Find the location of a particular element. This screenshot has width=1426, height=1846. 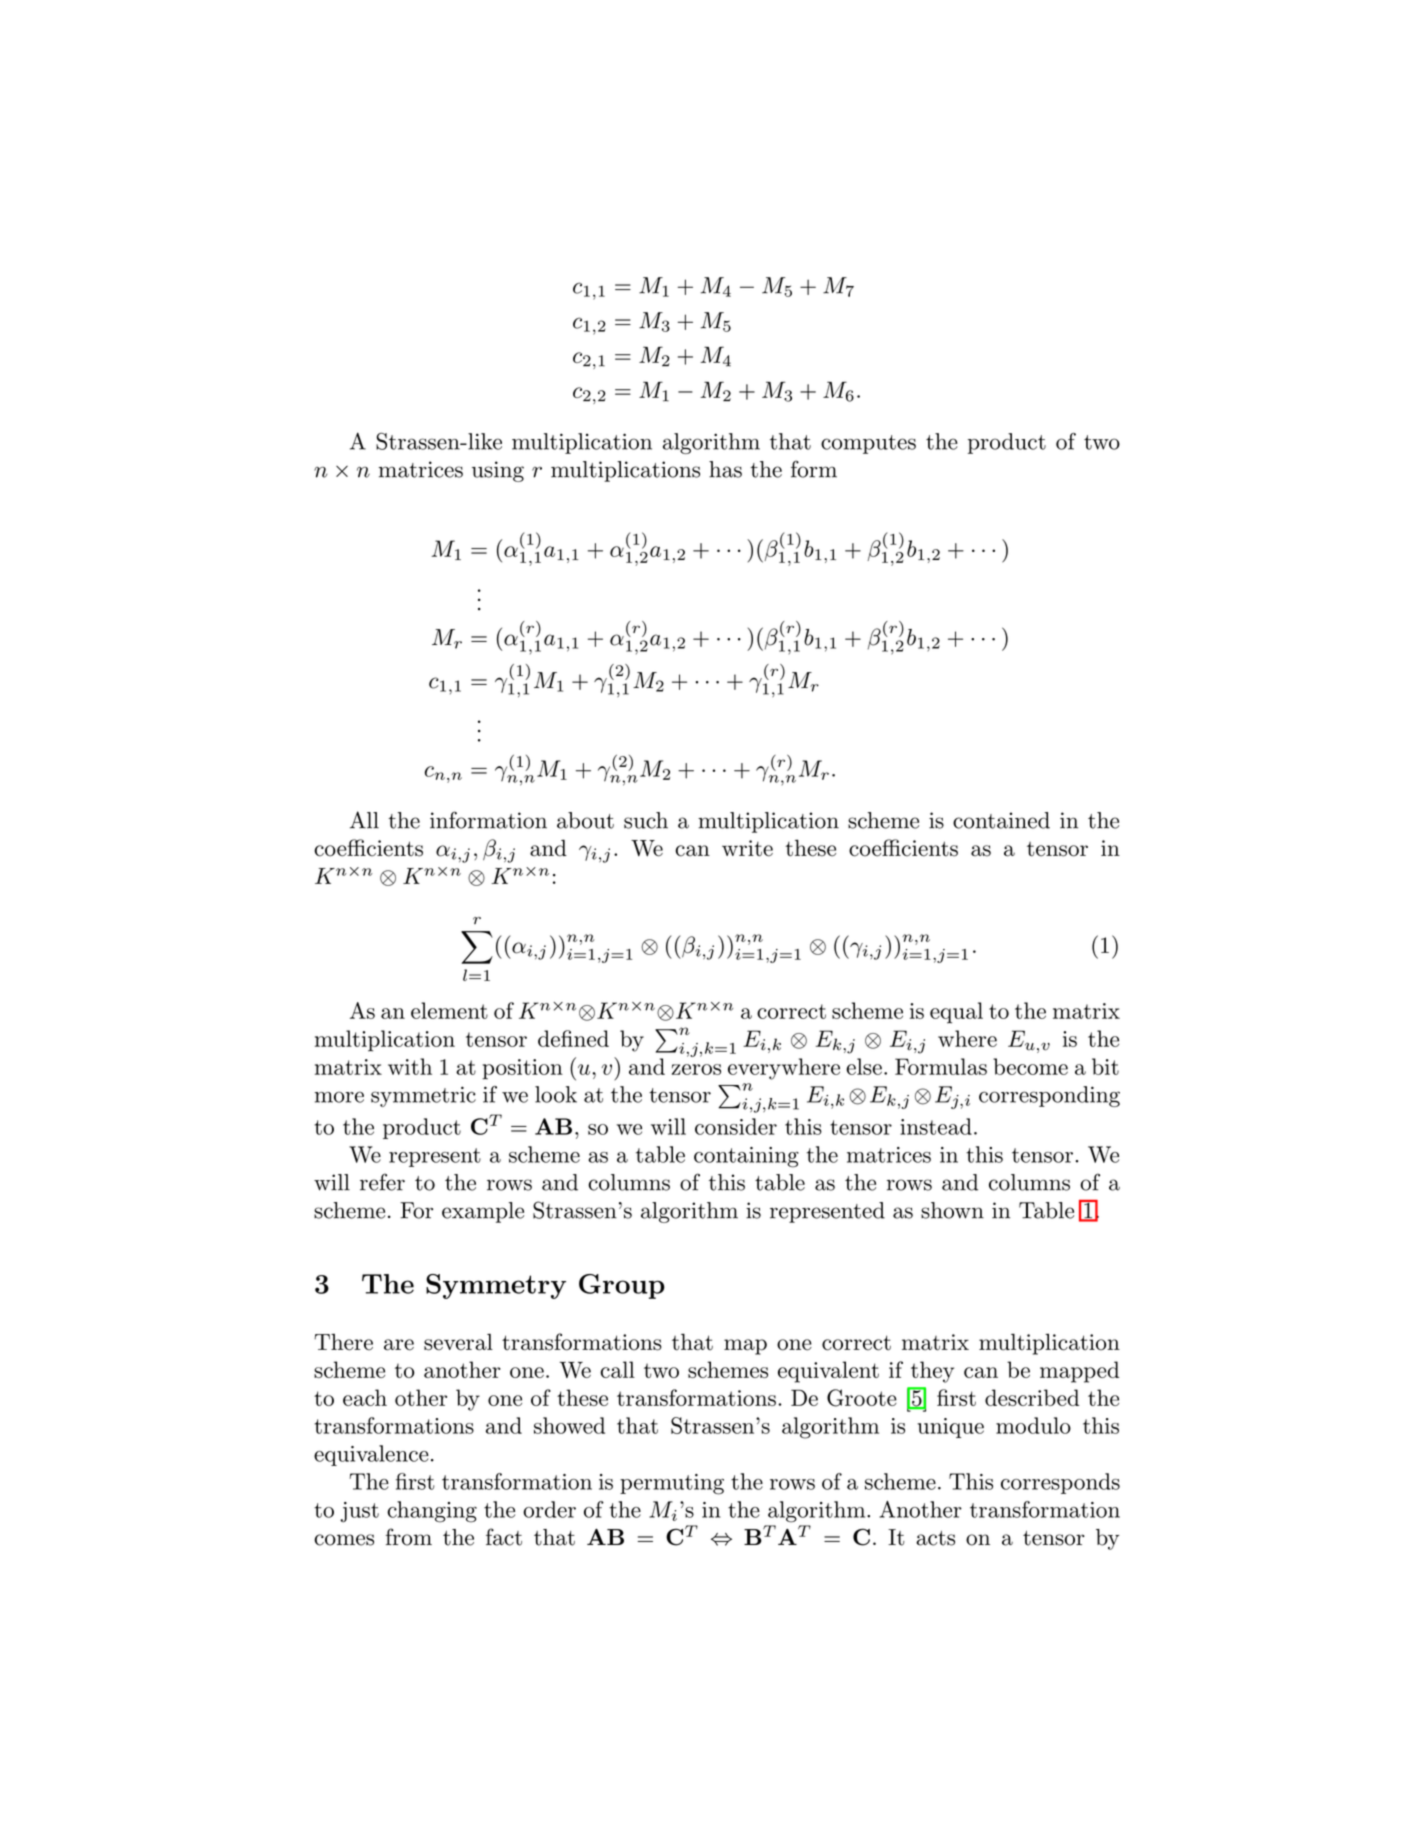

containing is located at coordinates (746, 1157).
